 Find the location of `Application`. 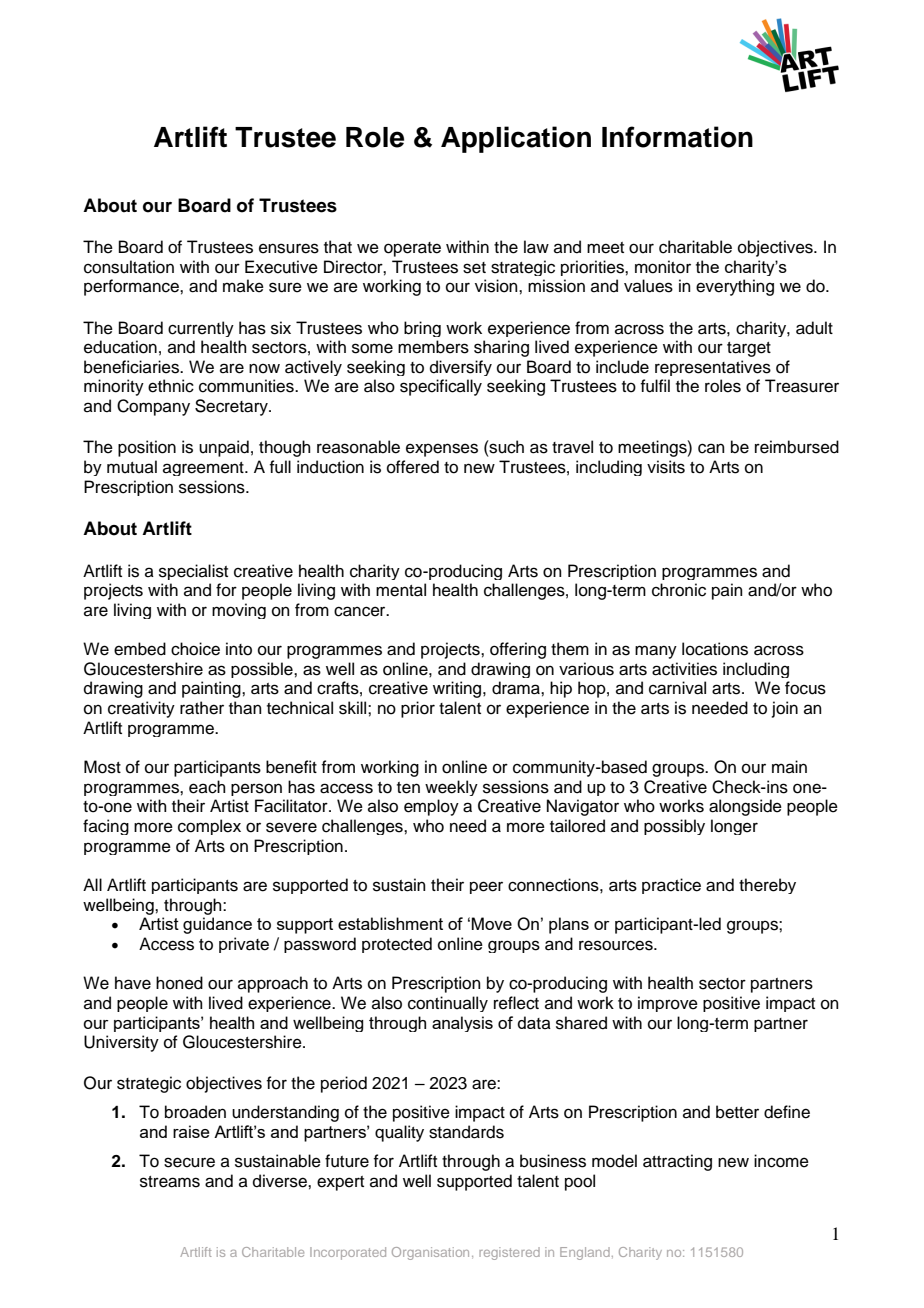

Application is located at coordinates (516, 139).
